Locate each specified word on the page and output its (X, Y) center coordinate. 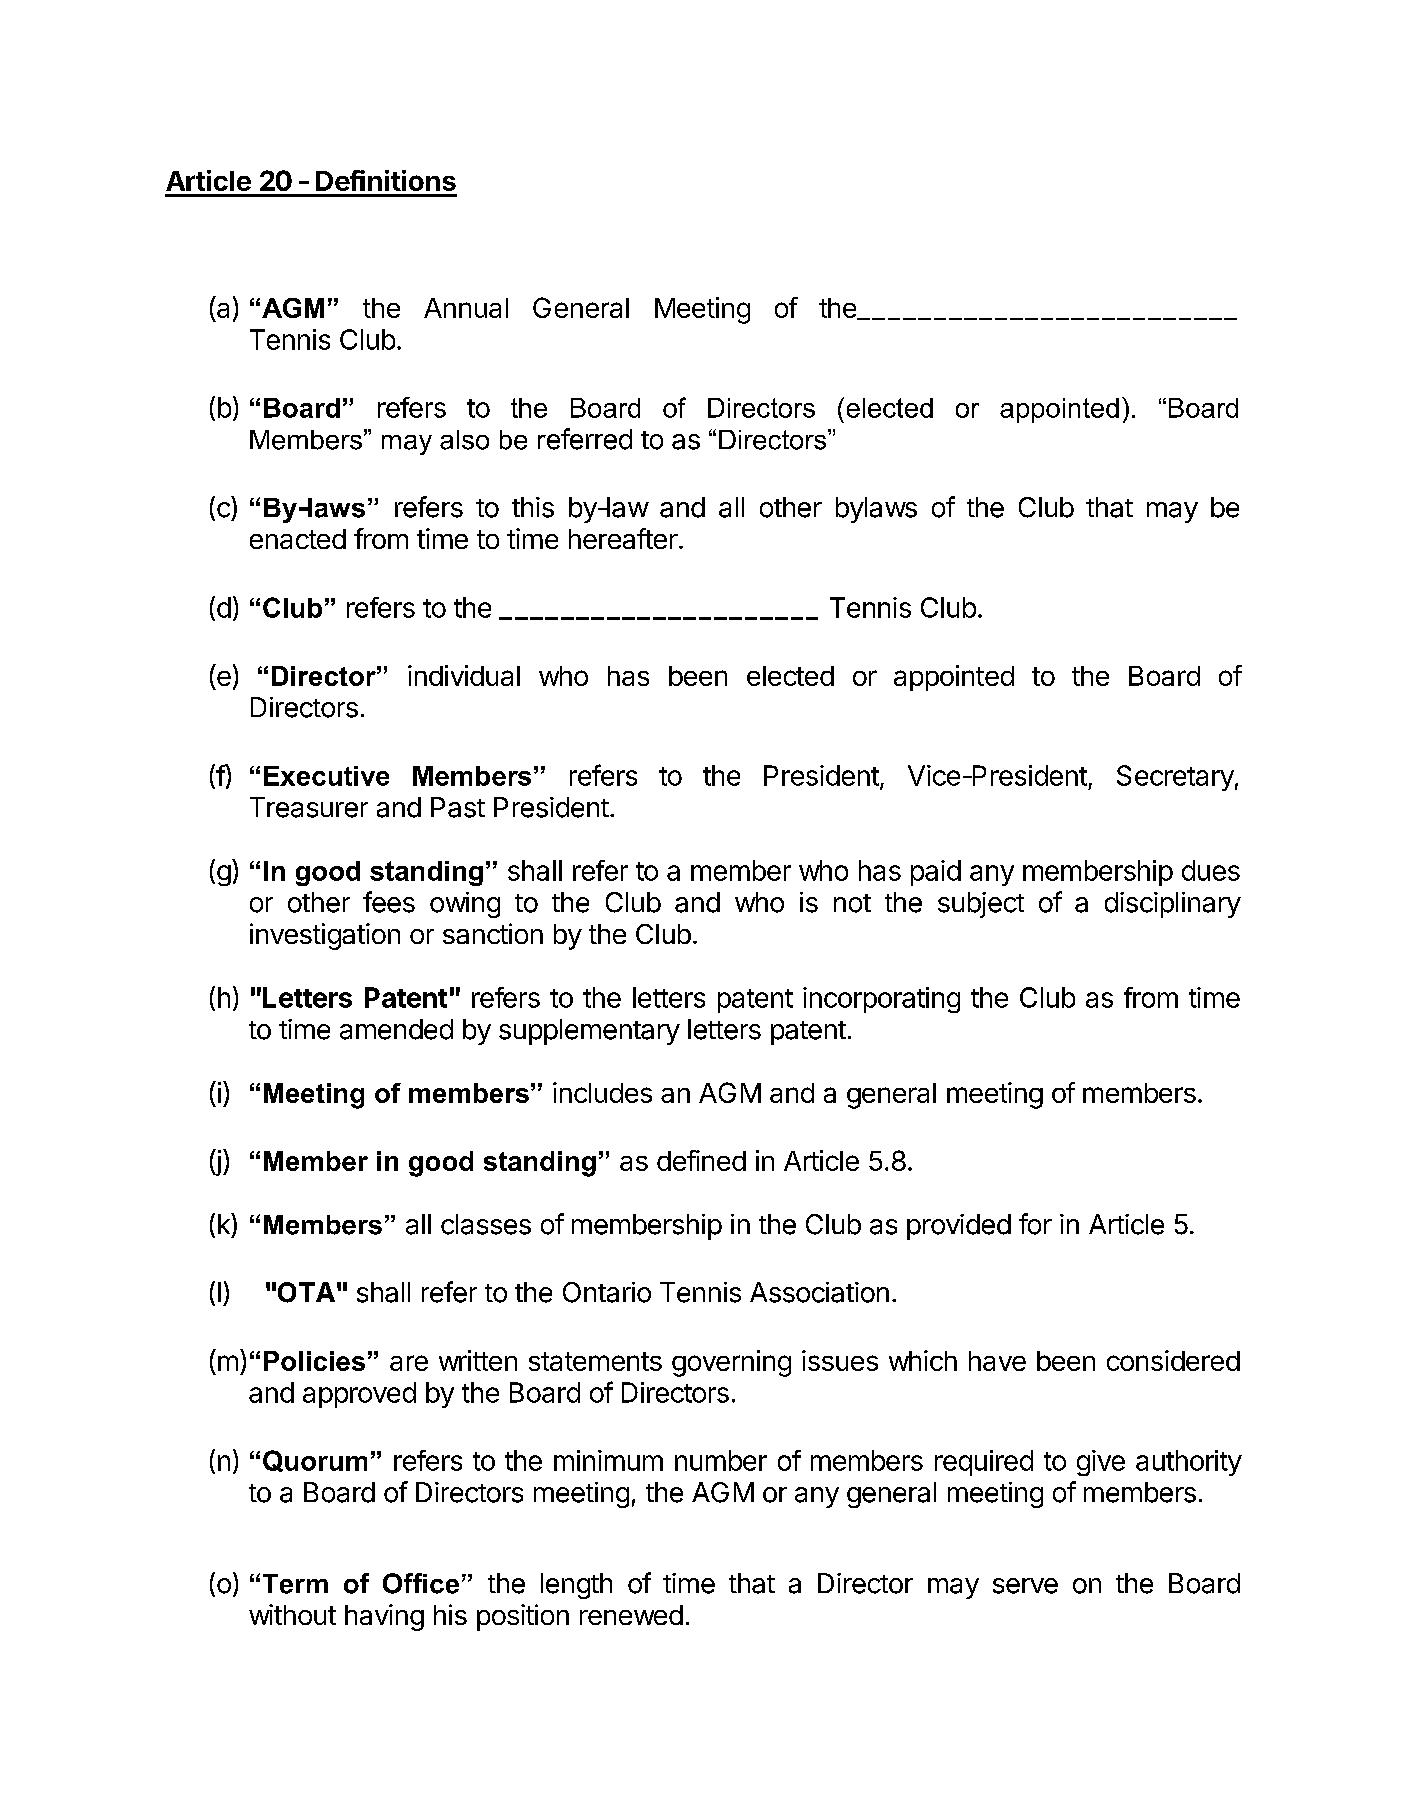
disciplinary (1173, 905)
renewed (631, 1615)
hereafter (623, 538)
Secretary (1175, 778)
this (533, 507)
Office (421, 1583)
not (852, 903)
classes (486, 1224)
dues (1211, 870)
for (1035, 1224)
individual (464, 675)
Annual (466, 308)
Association (819, 1292)
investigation (325, 936)
